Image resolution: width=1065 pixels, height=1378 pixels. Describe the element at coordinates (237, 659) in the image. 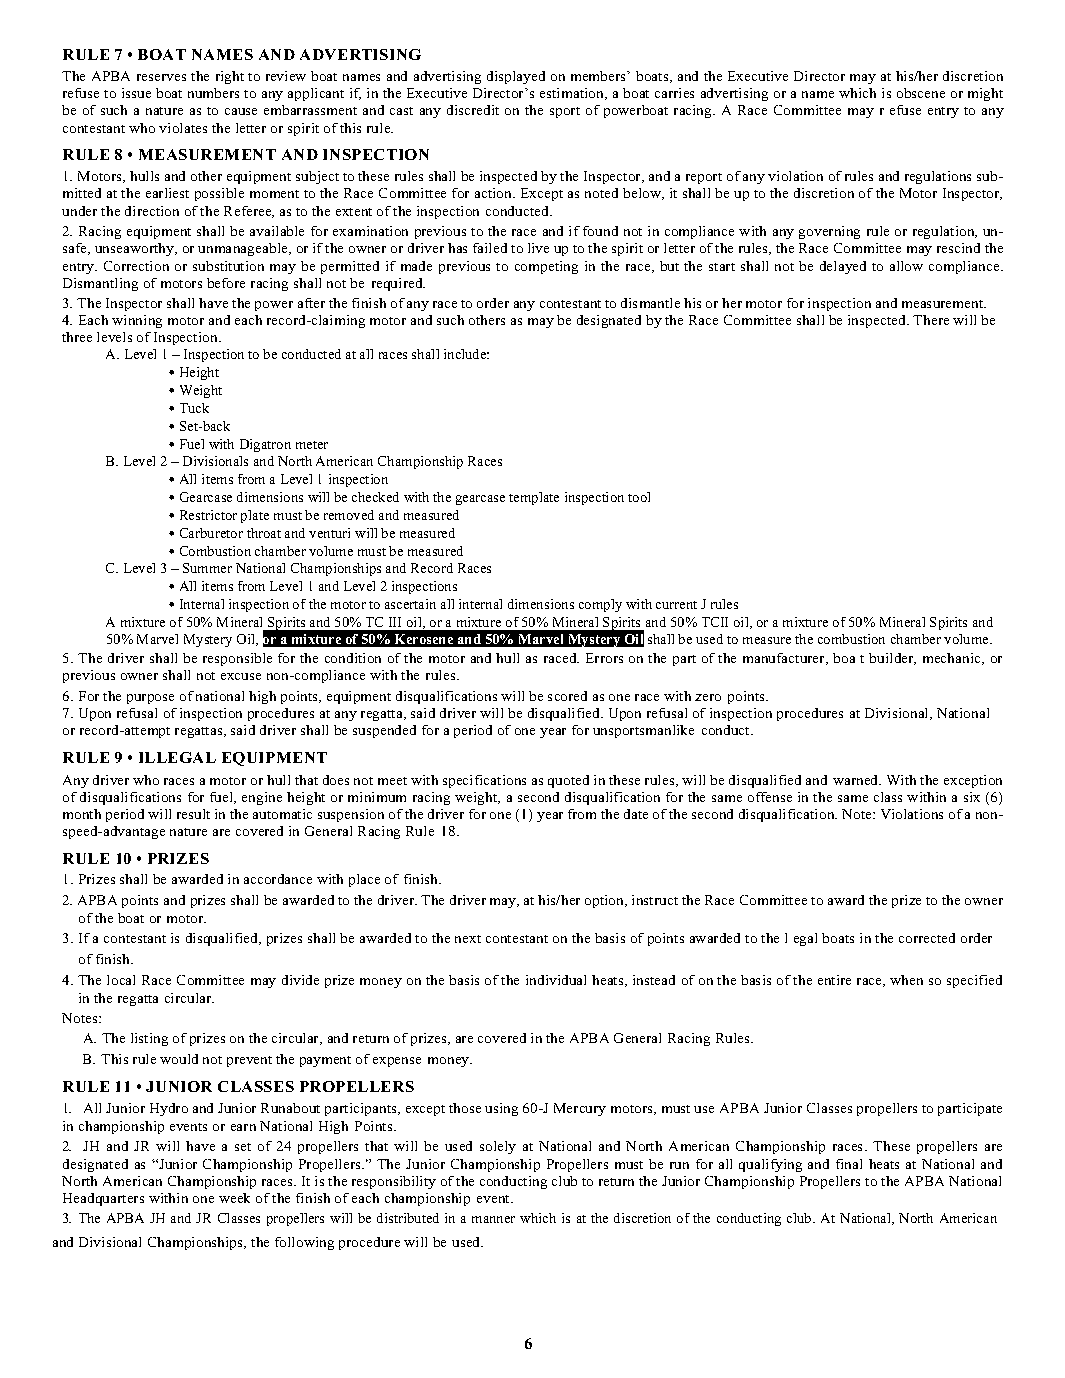

I see `responsible` at that location.
